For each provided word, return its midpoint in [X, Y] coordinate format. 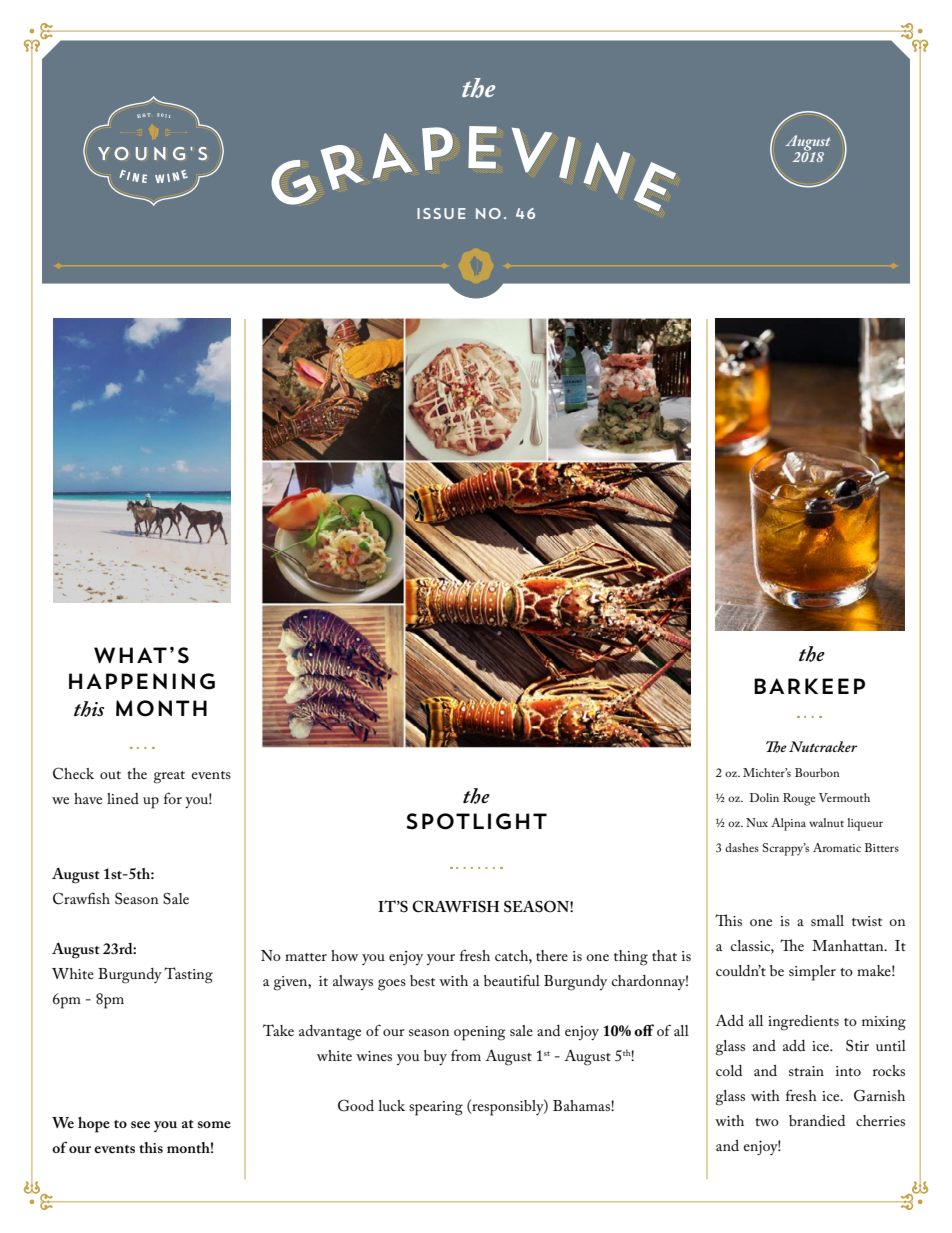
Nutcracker [823, 746]
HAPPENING [142, 681]
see [140, 1124]
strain [806, 1071]
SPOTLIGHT [476, 821]
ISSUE [441, 213]
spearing [436, 1108]
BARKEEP [809, 686]
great [169, 777]
